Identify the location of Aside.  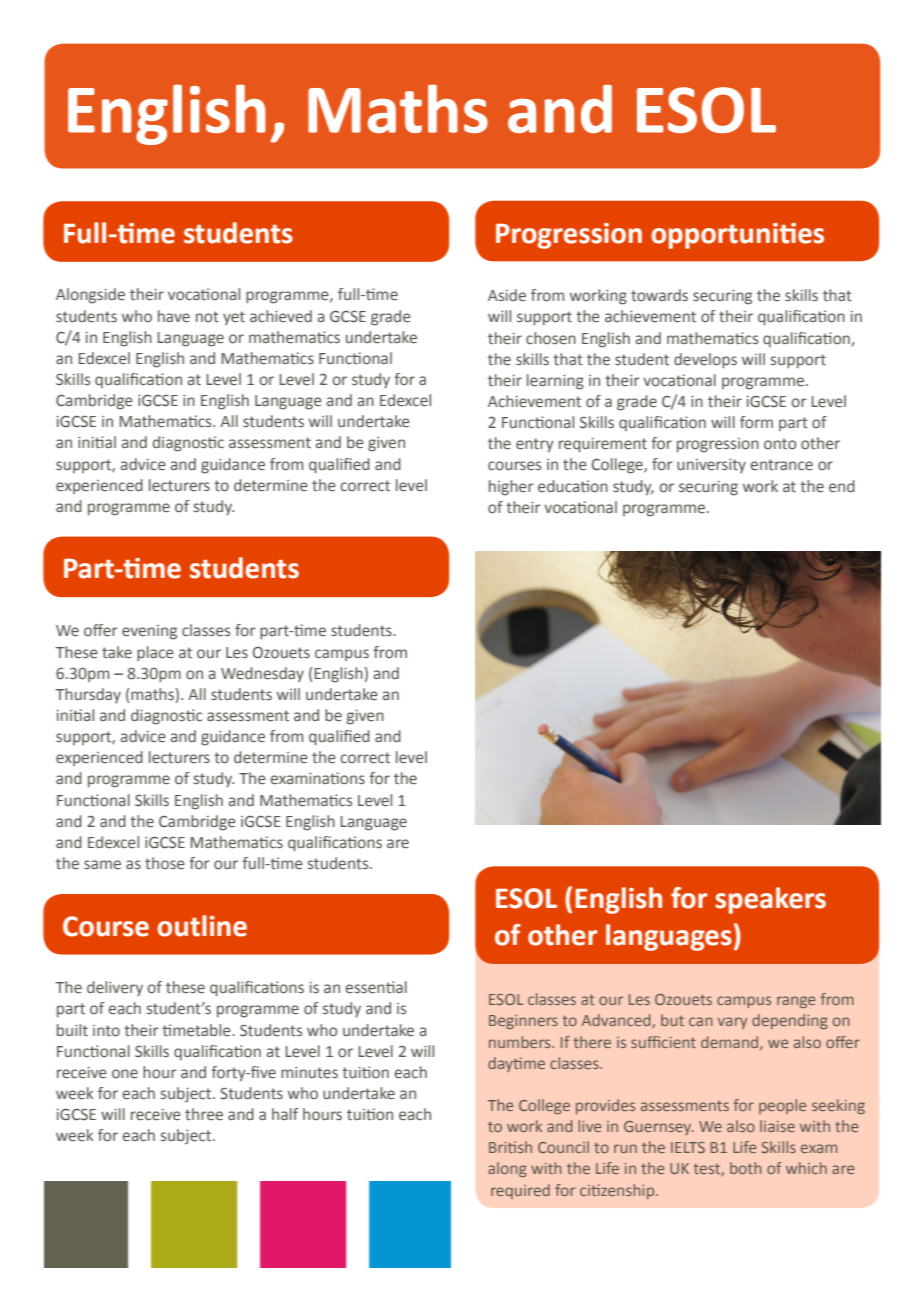
(507, 295).
